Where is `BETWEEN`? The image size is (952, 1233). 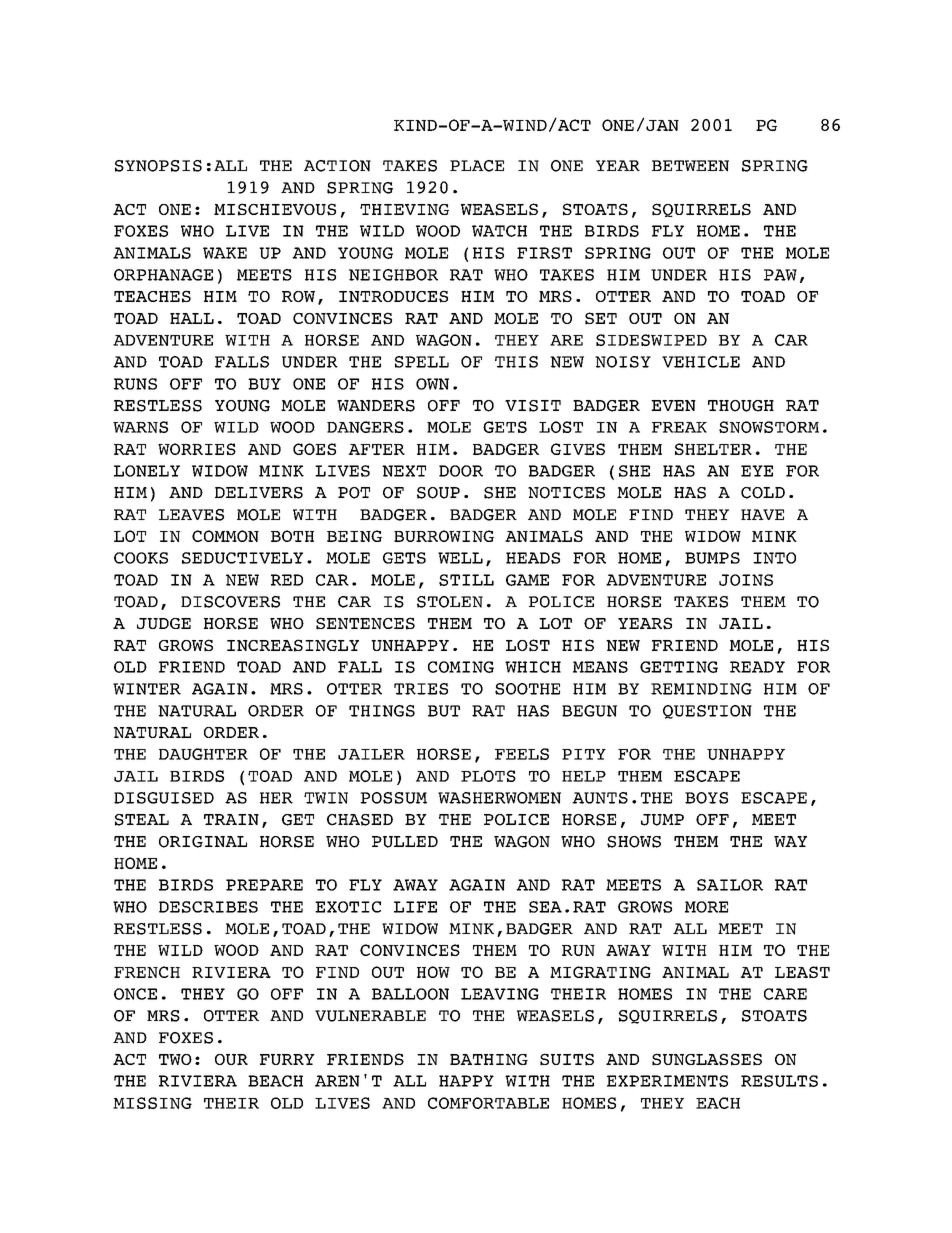
BETWEEN is located at coordinates (690, 166).
